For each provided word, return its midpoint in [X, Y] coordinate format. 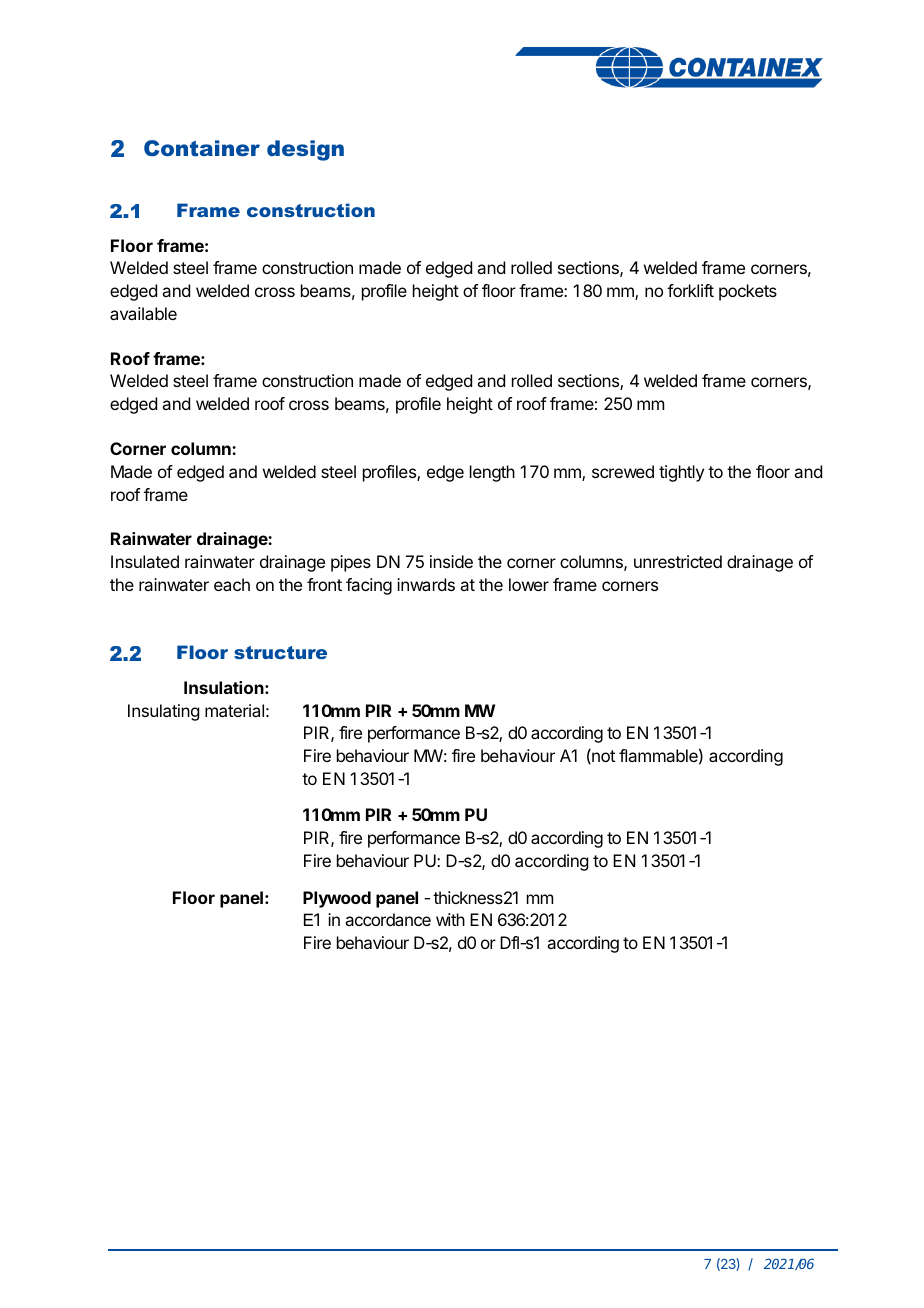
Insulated [145, 561]
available [143, 313]
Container [202, 148]
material [234, 710]
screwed [623, 471]
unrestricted [678, 561]
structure [280, 652]
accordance [388, 919]
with [450, 919]
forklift [690, 290]
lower [529, 584]
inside [451, 561]
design [305, 150]
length [492, 473]
